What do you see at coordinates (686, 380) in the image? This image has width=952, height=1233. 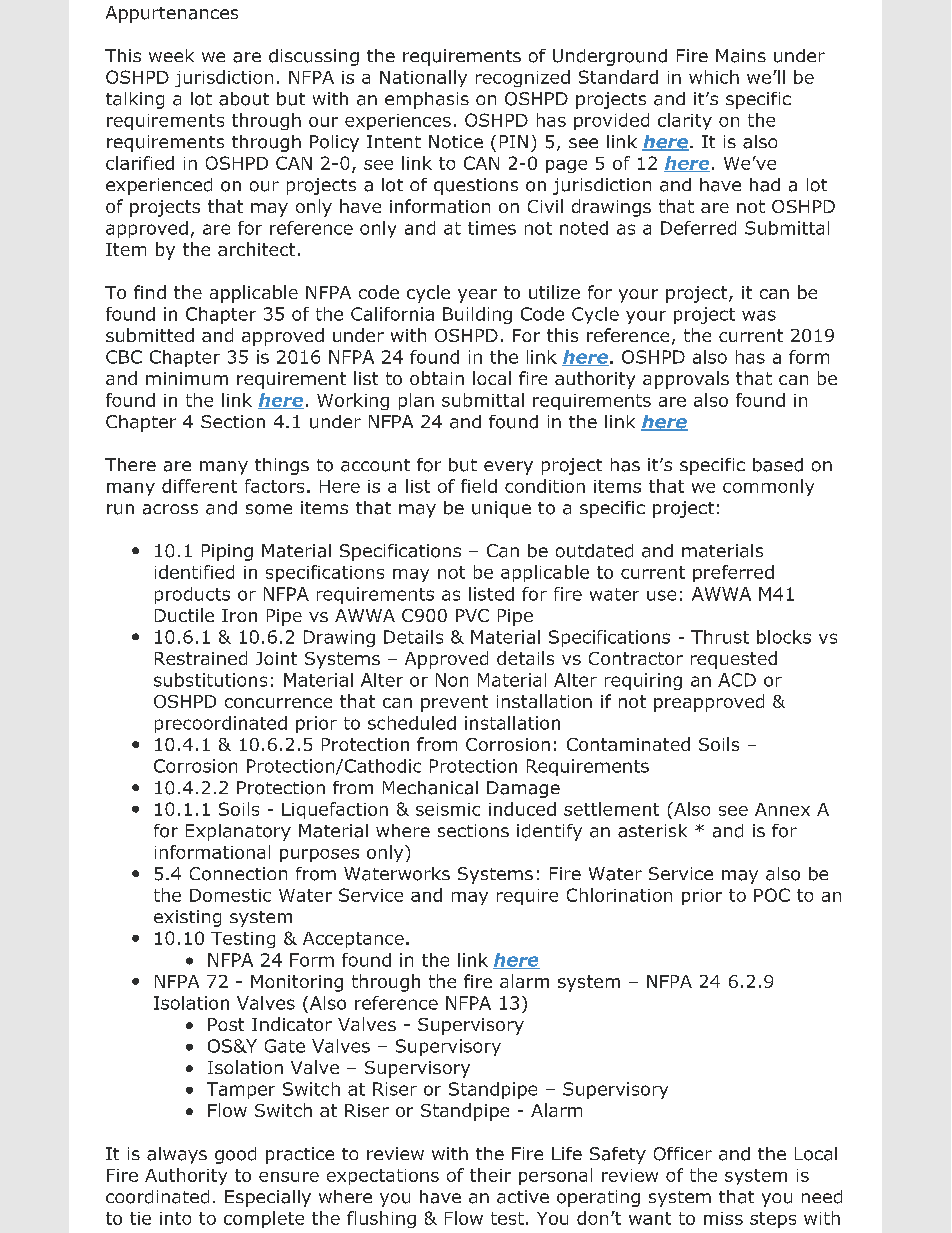 I see `approvals` at bounding box center [686, 380].
